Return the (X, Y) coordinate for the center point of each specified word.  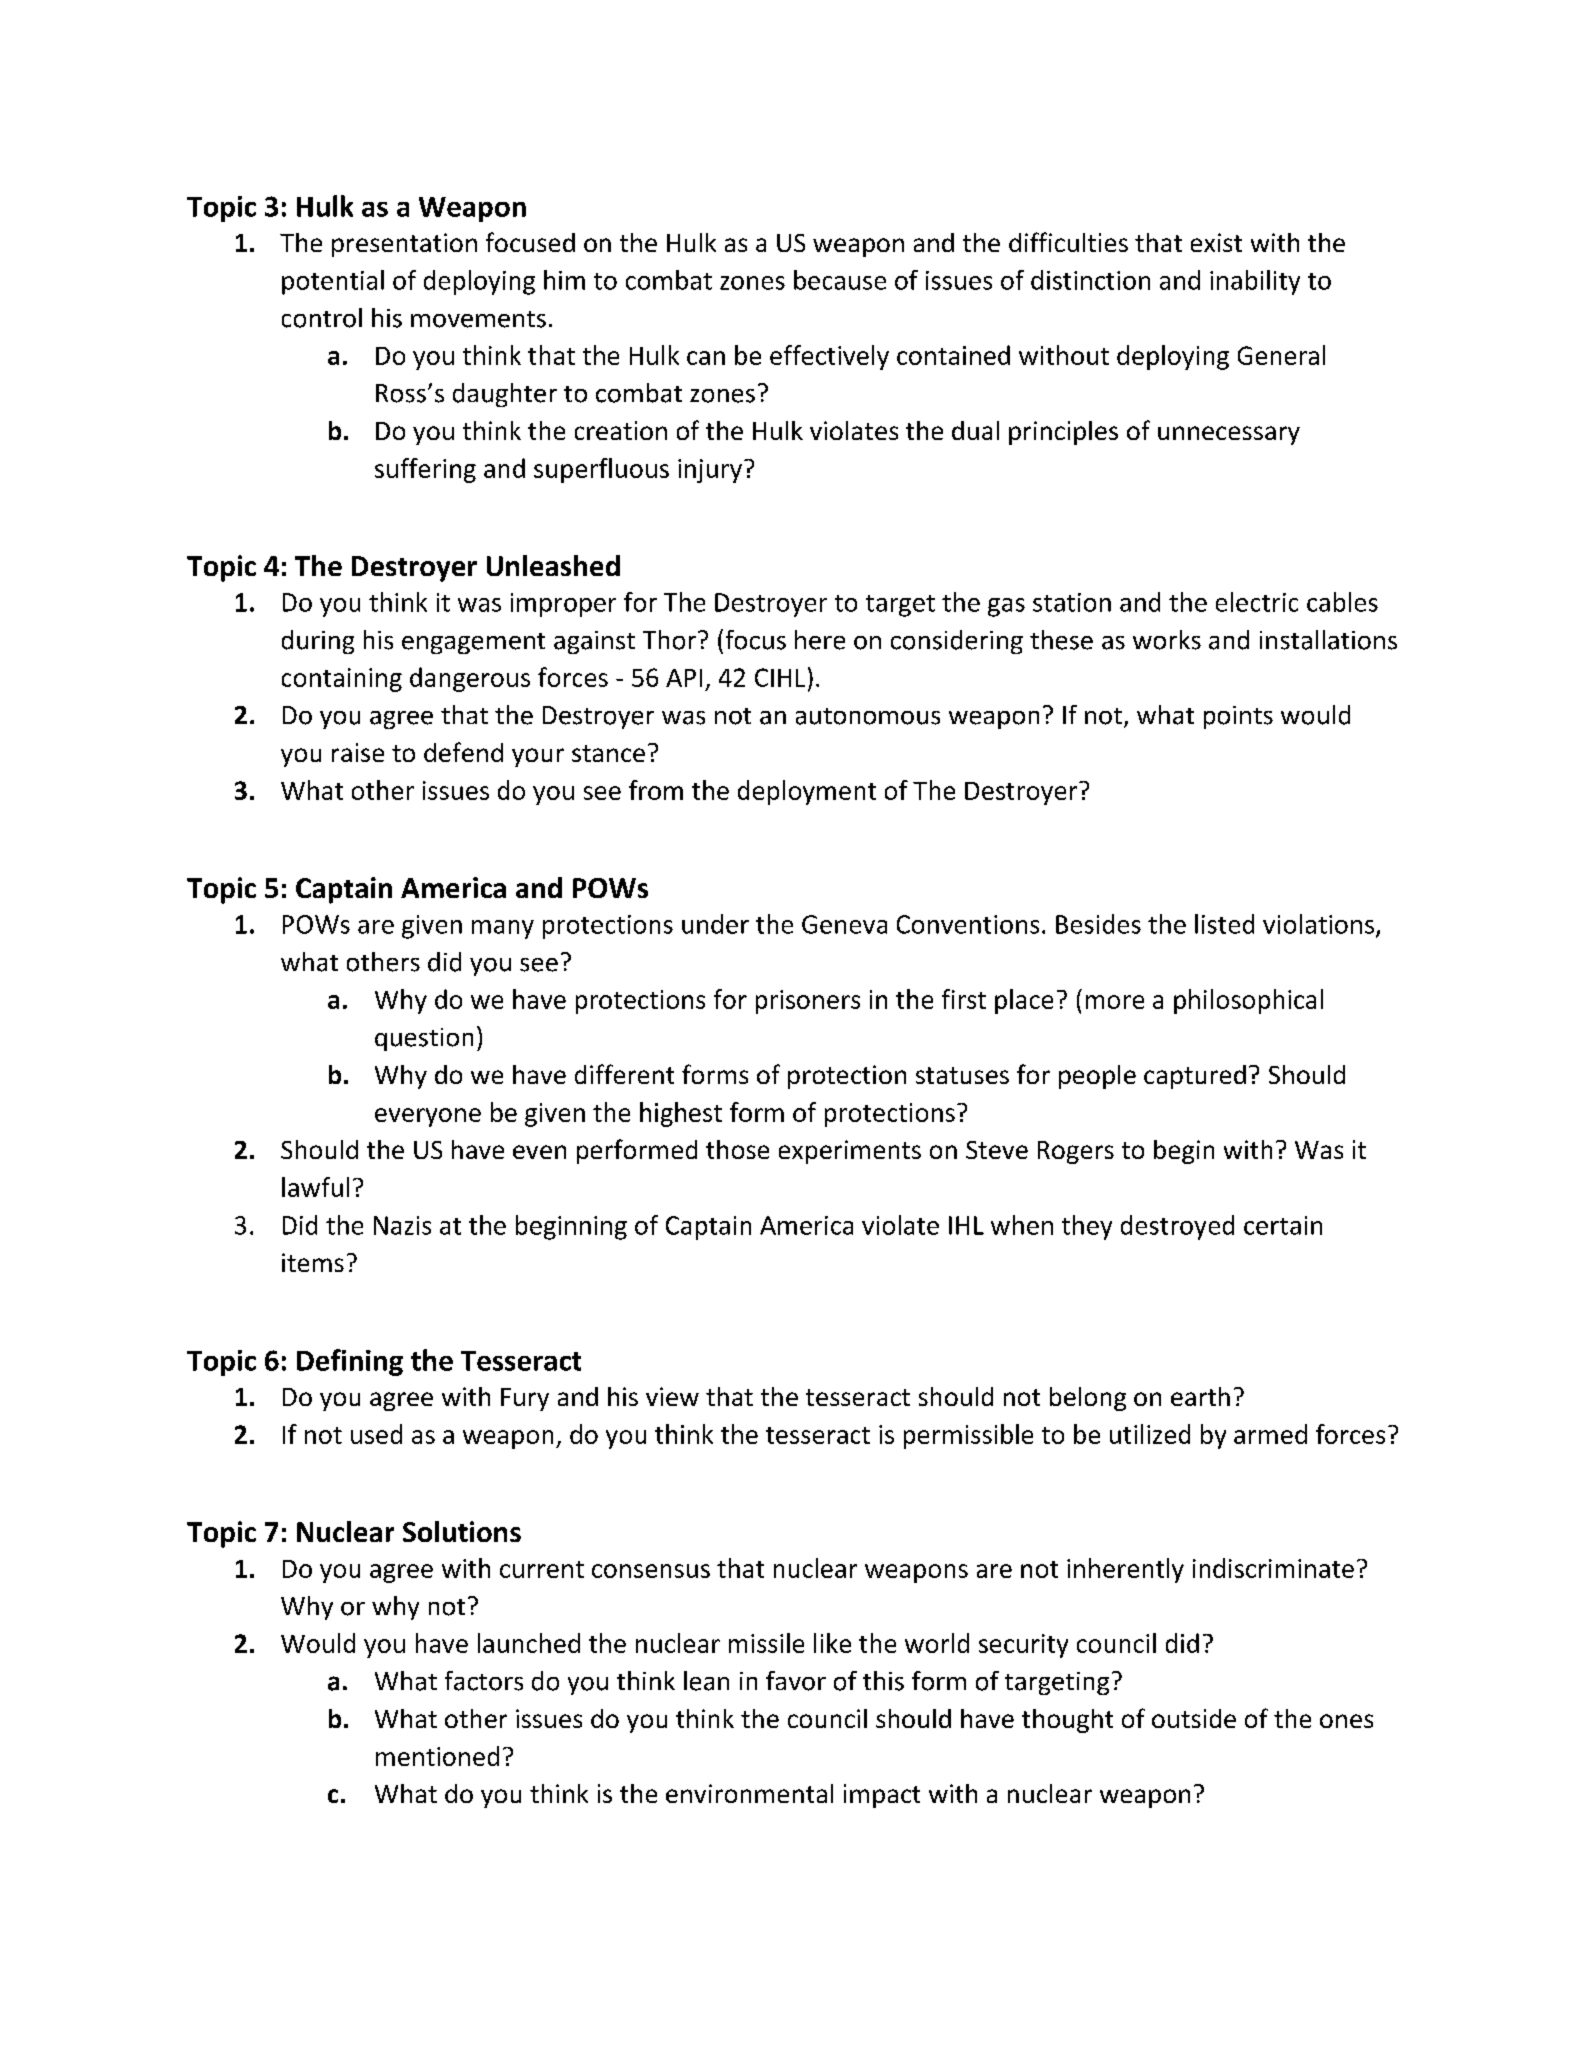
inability (1255, 282)
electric (1257, 602)
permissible (968, 1436)
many (503, 929)
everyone (428, 1117)
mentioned (437, 1756)
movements (478, 319)
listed (1224, 924)
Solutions (462, 1531)
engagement (473, 643)
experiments (850, 1152)
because (840, 280)
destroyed (1177, 1227)
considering (957, 642)
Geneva (844, 924)
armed (1270, 1434)
